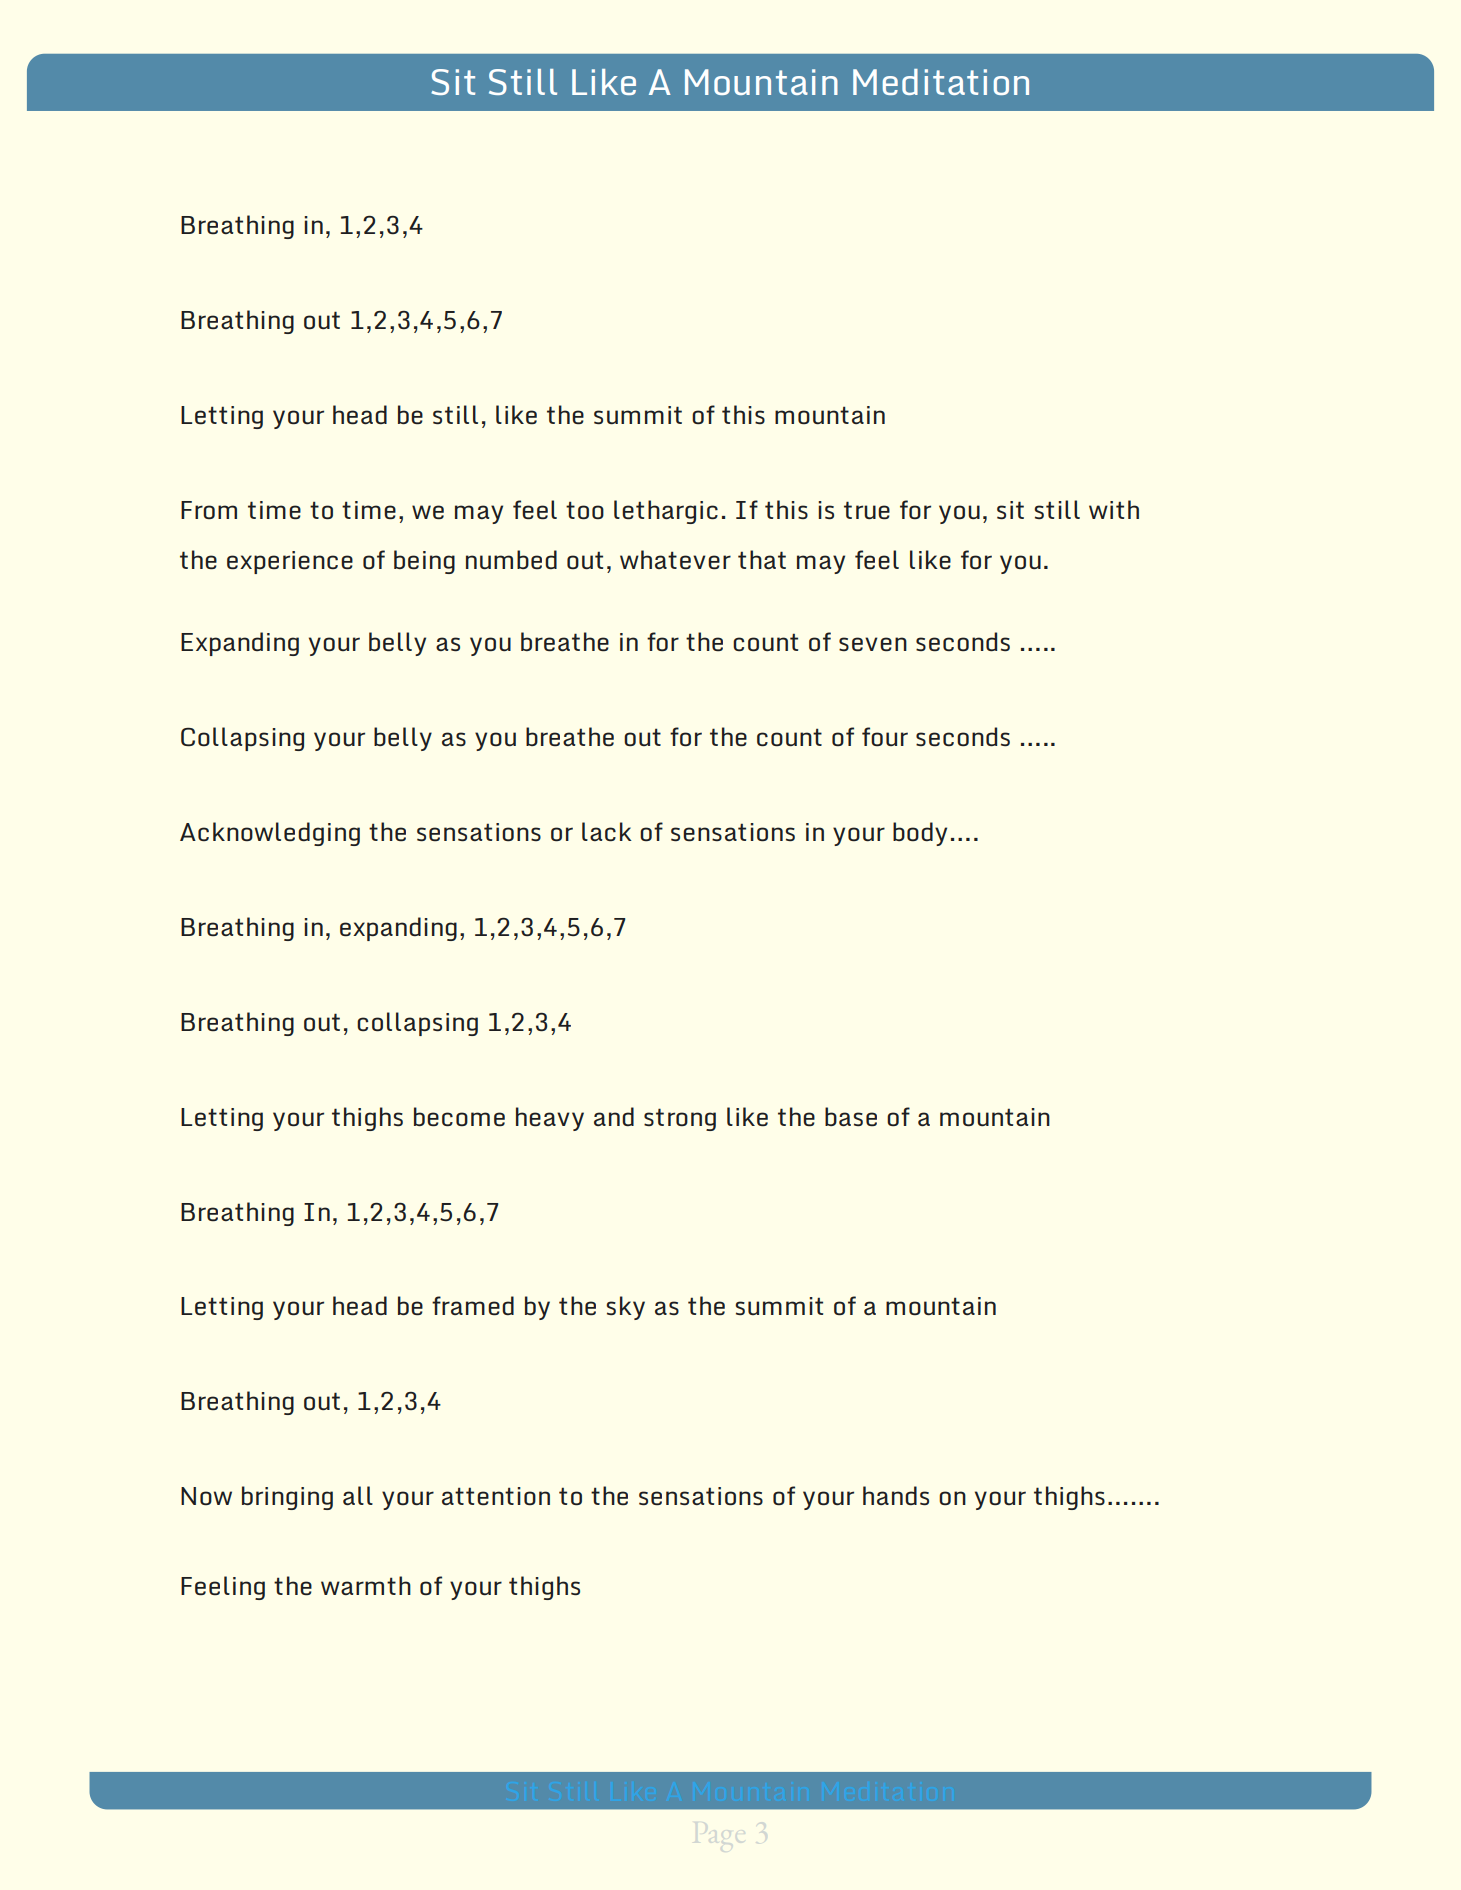 This image has width=1461, height=1890. What do you see at coordinates (680, 1119) in the image?
I see `strong` at bounding box center [680, 1119].
